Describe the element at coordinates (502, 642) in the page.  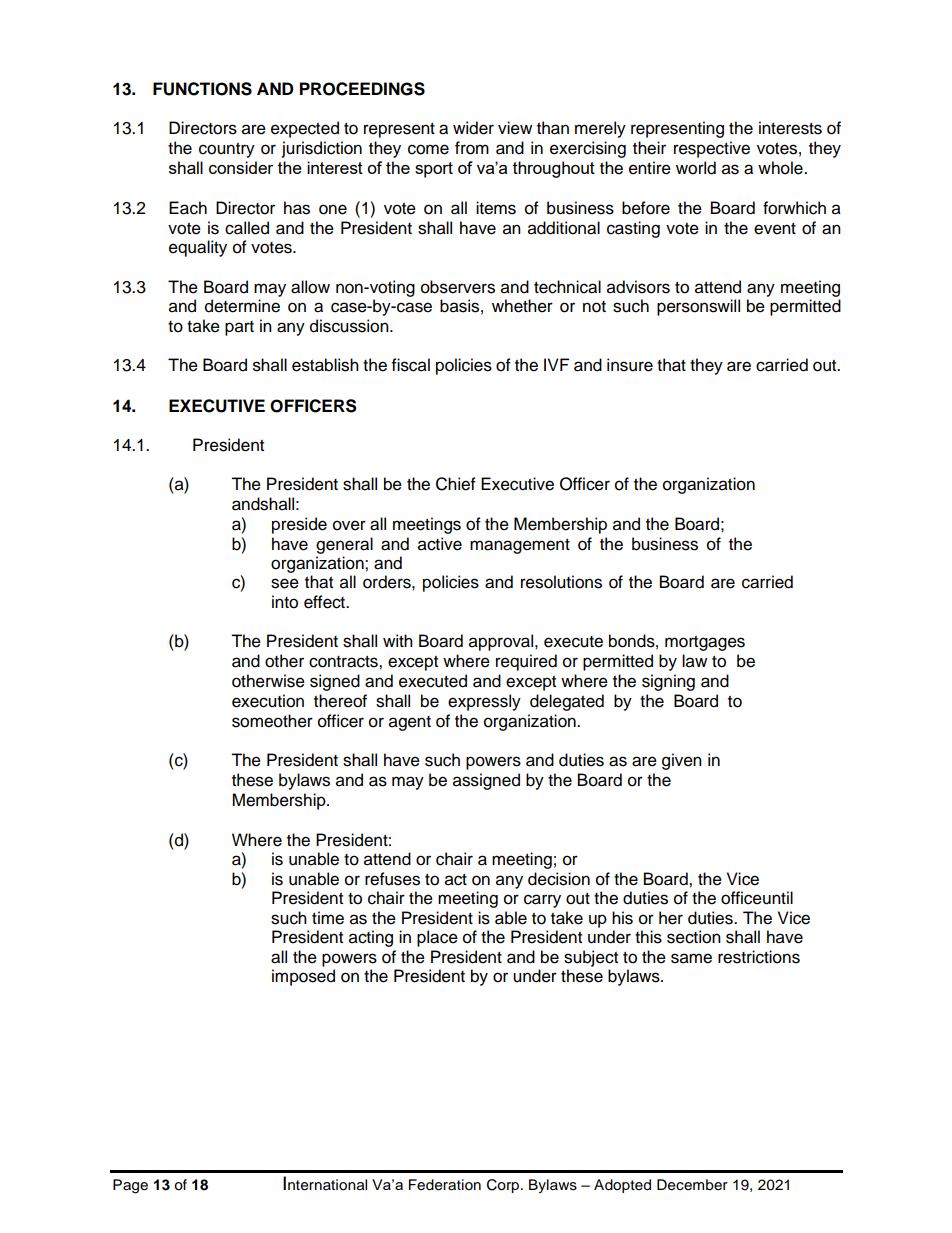
I see `approval` at that location.
